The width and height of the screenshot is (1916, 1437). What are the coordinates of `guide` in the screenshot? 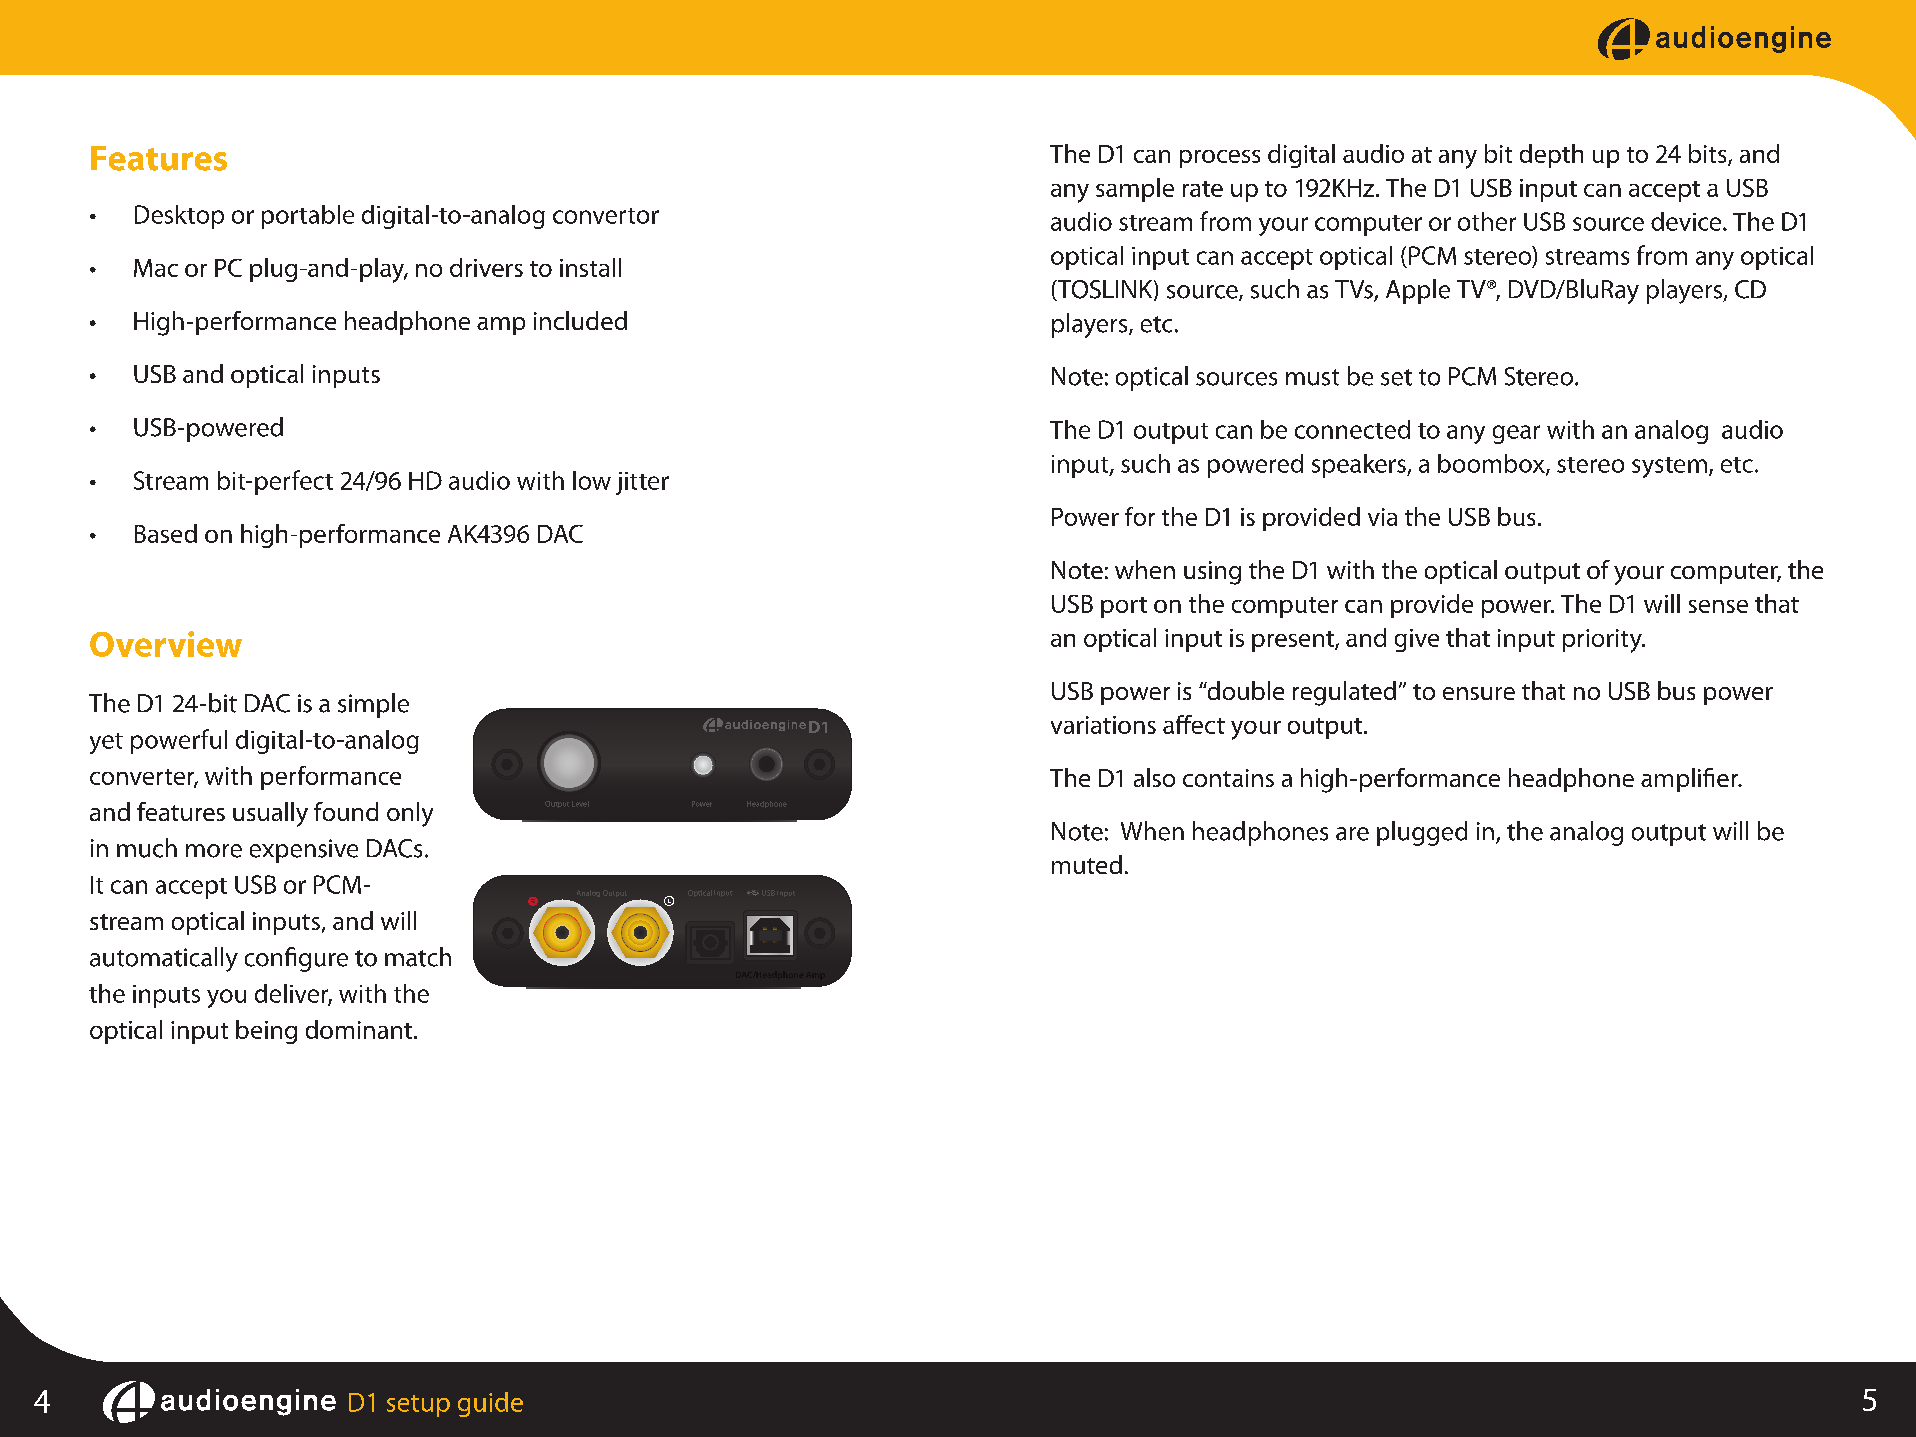 It's located at (490, 1404).
